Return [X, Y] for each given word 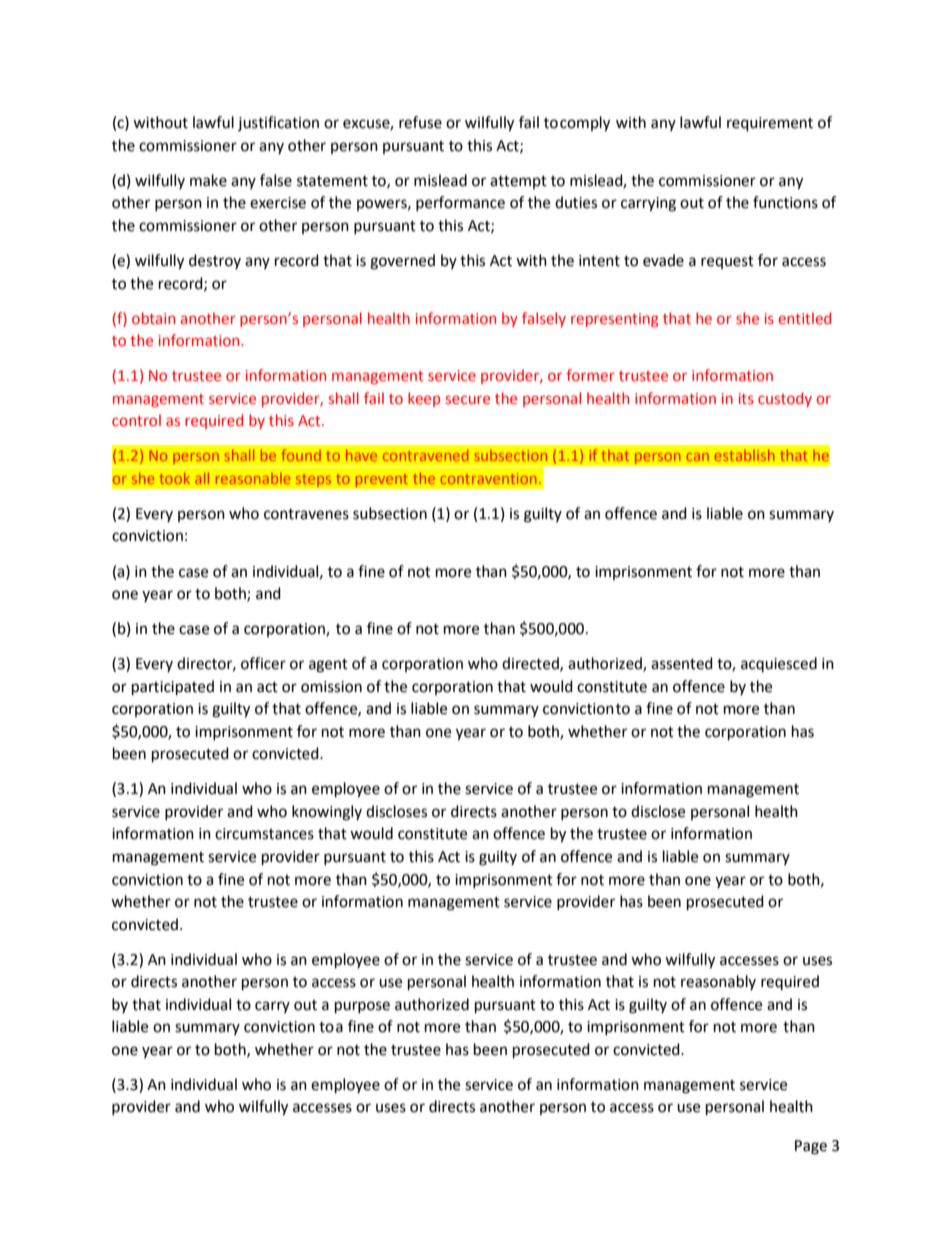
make [208, 180]
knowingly [327, 813]
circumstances [264, 834]
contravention [488, 478]
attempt [518, 182]
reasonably [718, 982]
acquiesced [779, 664]
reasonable [253, 478]
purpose [362, 1007]
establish [744, 455]
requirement [770, 124]
